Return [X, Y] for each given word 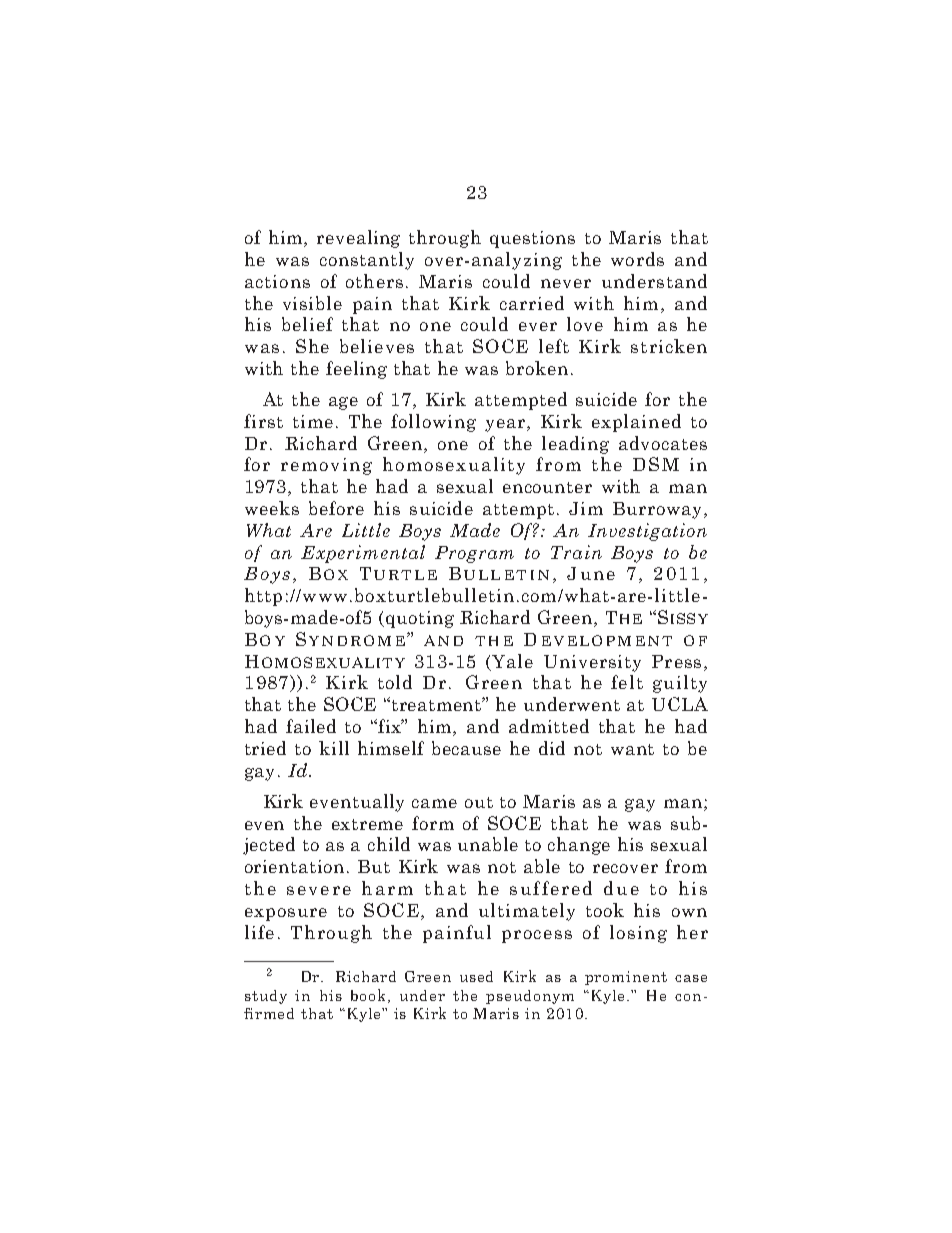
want [632, 749]
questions [532, 239]
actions [277, 281]
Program [474, 554]
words [637, 259]
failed [311, 726]
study [266, 997]
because [466, 748]
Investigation [647, 532]
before [336, 508]
